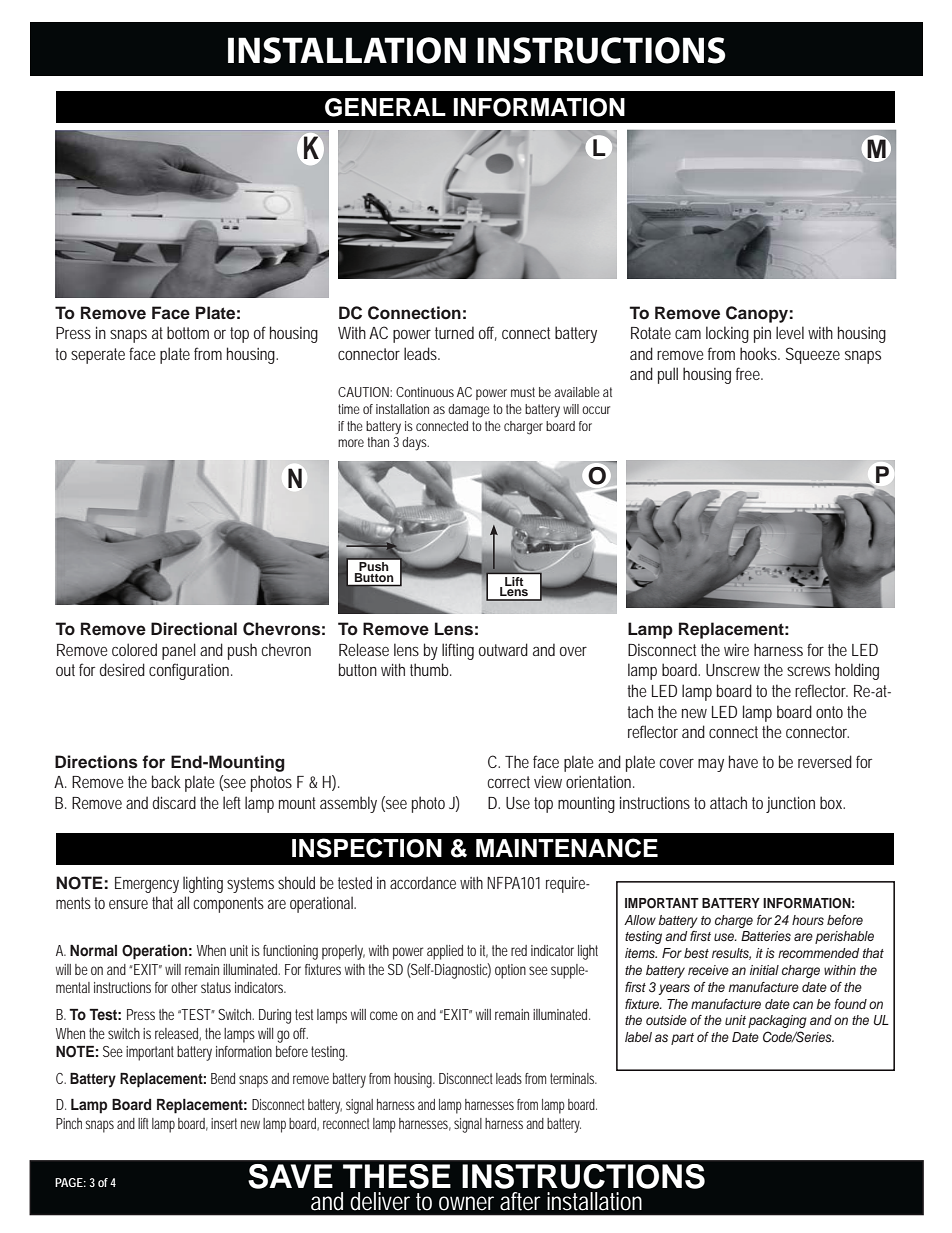  Describe the element at coordinates (224, 1123) in the screenshot. I see `insert` at that location.
